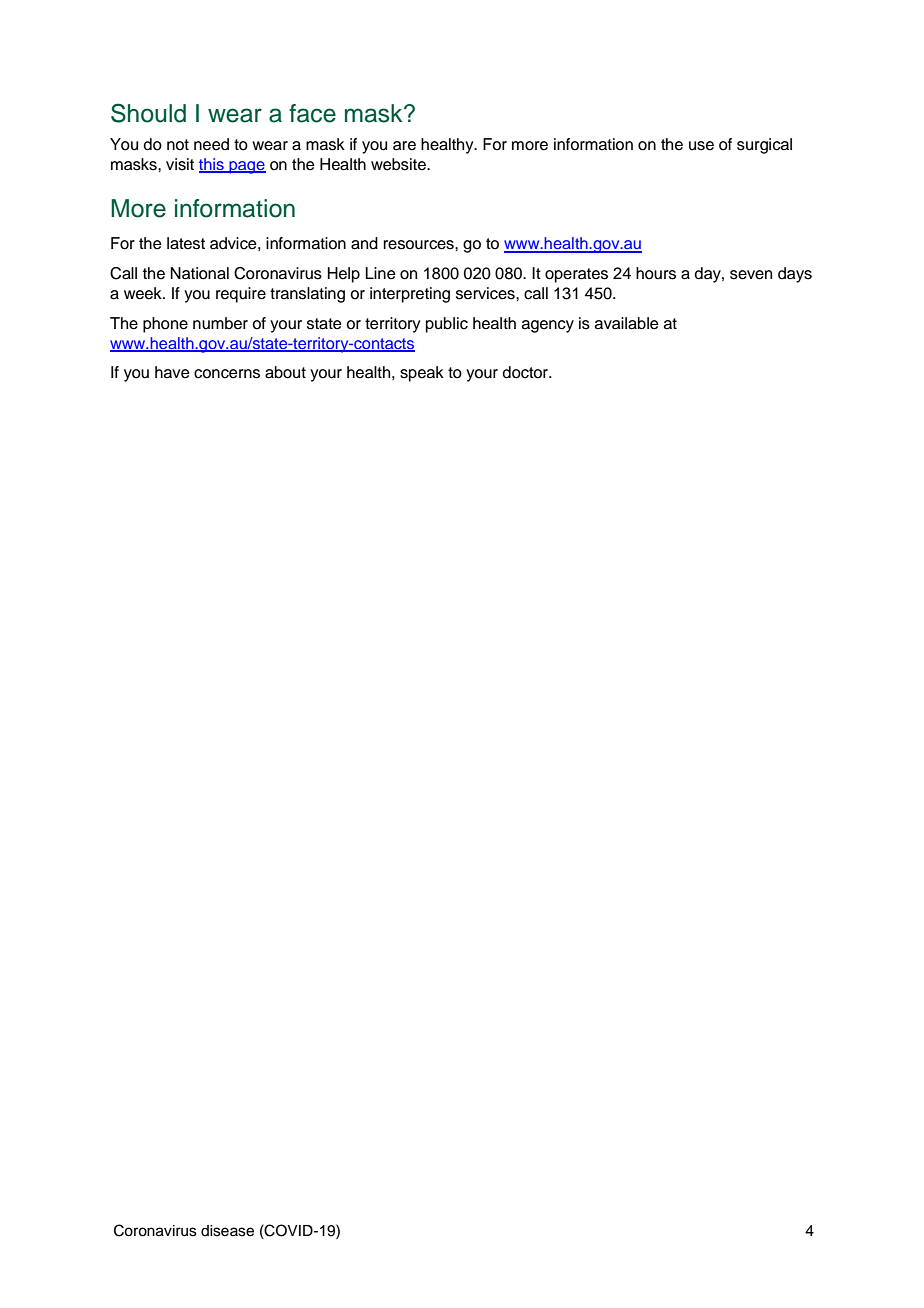  Describe the element at coordinates (548, 326) in the screenshot. I see `agency` at that location.
